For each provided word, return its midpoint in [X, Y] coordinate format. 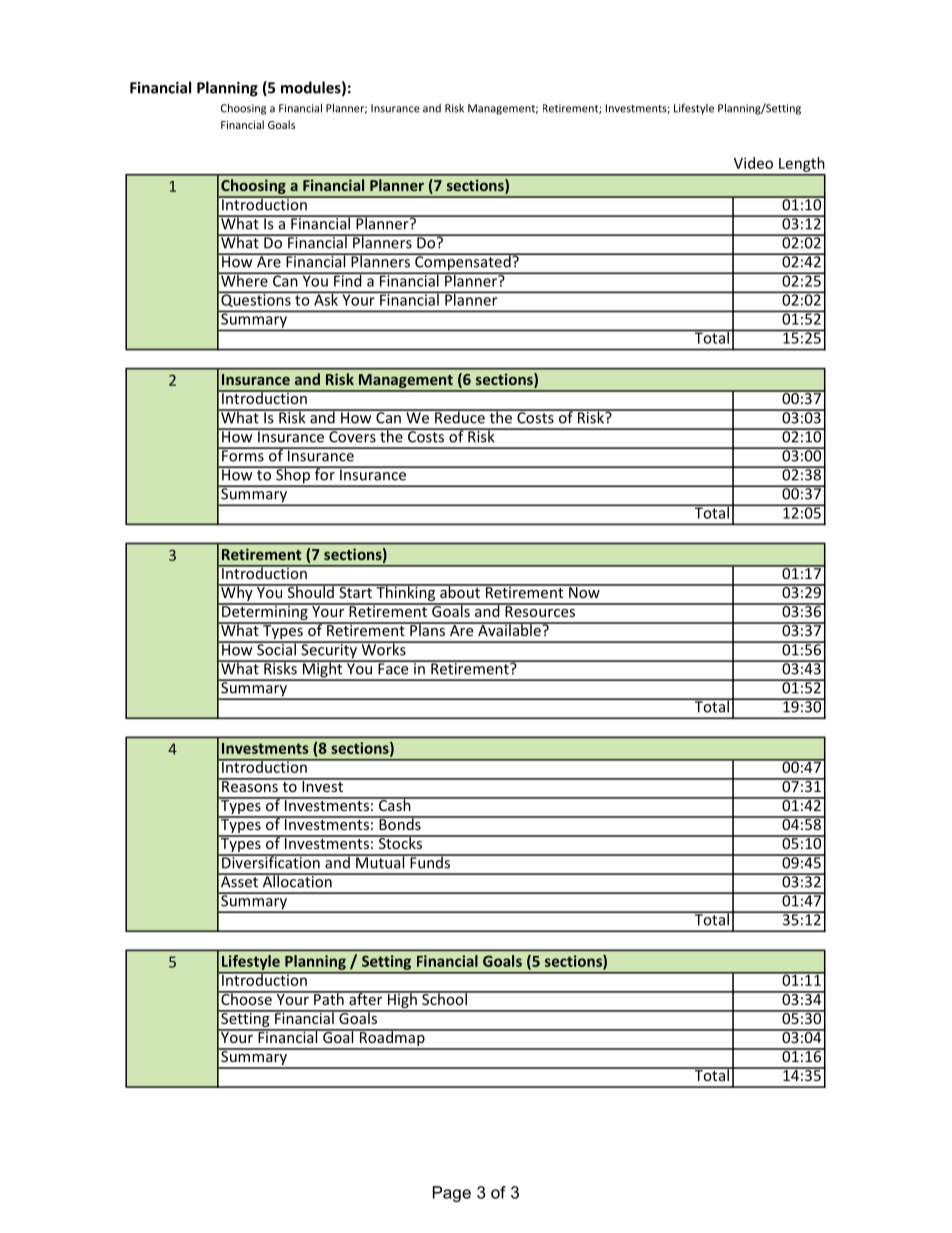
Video [753, 163]
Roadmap [392, 1039]
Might [322, 670]
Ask [326, 298]
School [444, 998]
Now [584, 591]
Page [452, 1194]
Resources [540, 610]
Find [348, 279]
